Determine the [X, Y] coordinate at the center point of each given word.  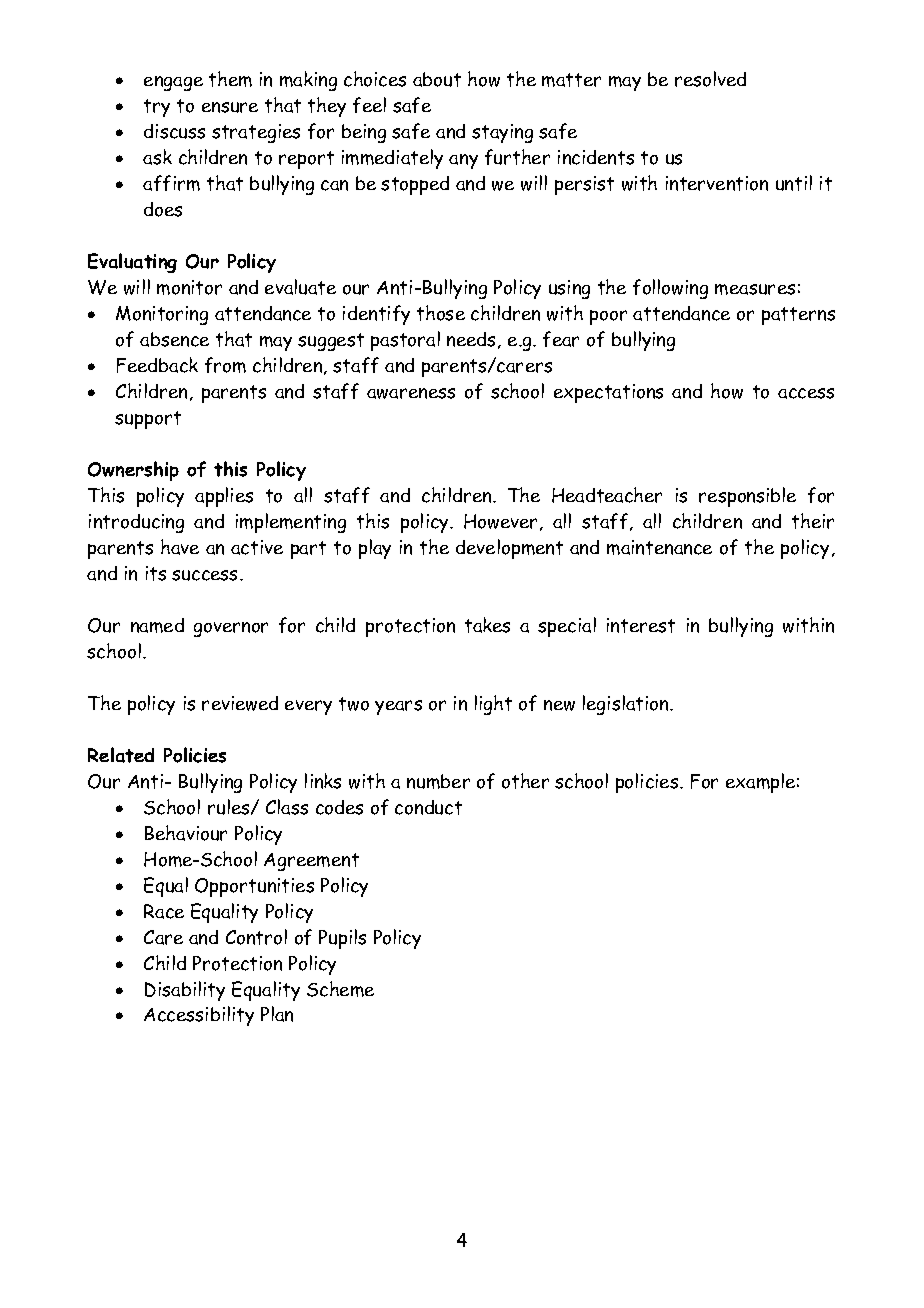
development [509, 549]
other [525, 781]
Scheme [340, 989]
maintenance [659, 547]
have [180, 547]
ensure [230, 107]
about [437, 79]
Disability [185, 991]
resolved [710, 79]
